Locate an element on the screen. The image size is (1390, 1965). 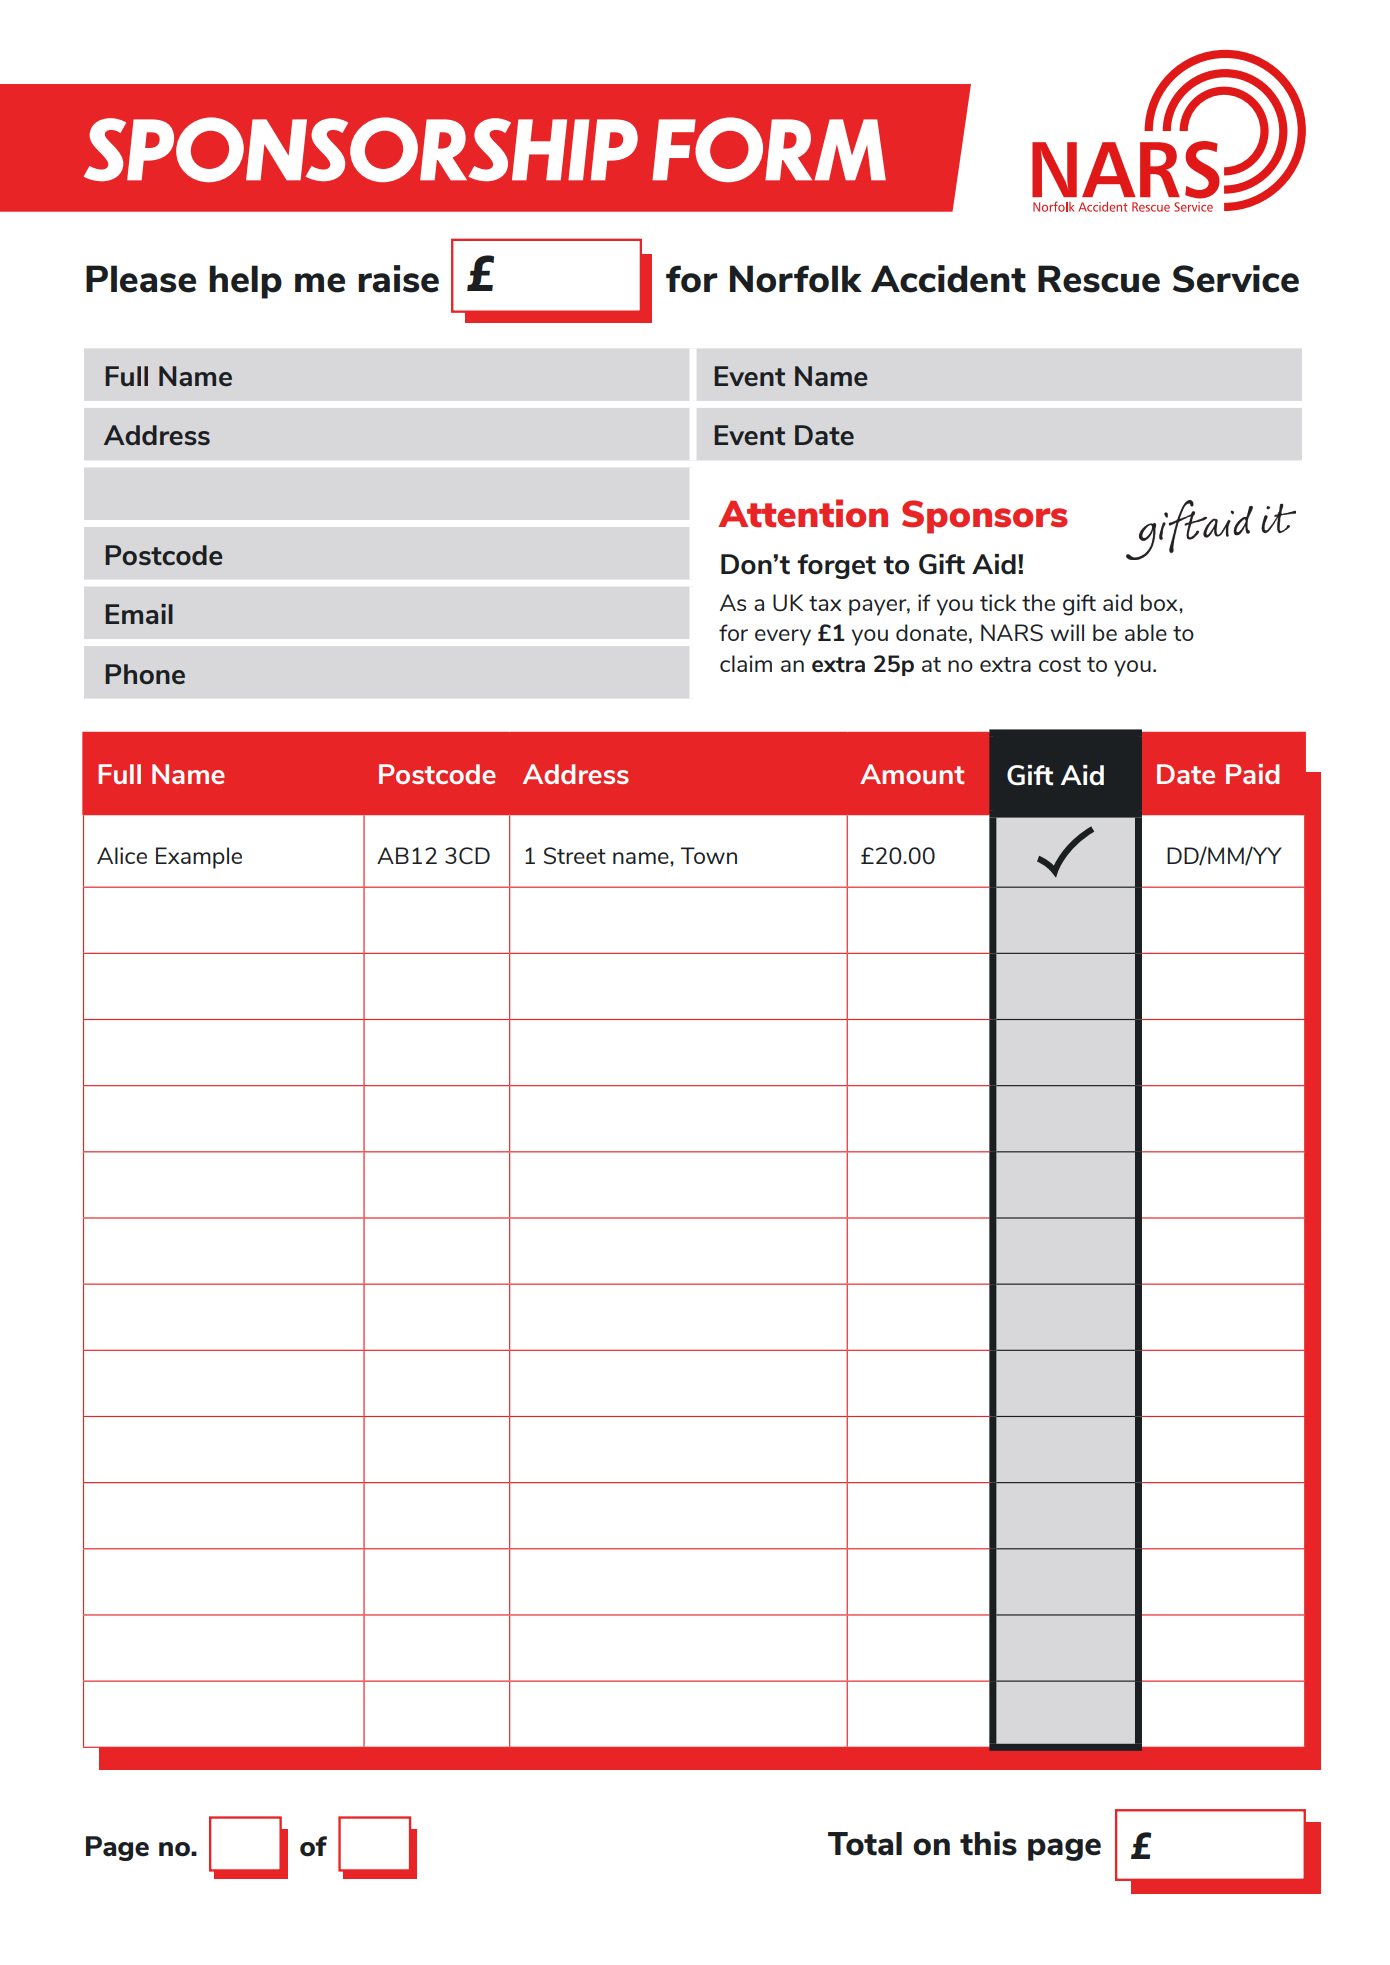
Rescue is located at coordinates (1099, 279).
